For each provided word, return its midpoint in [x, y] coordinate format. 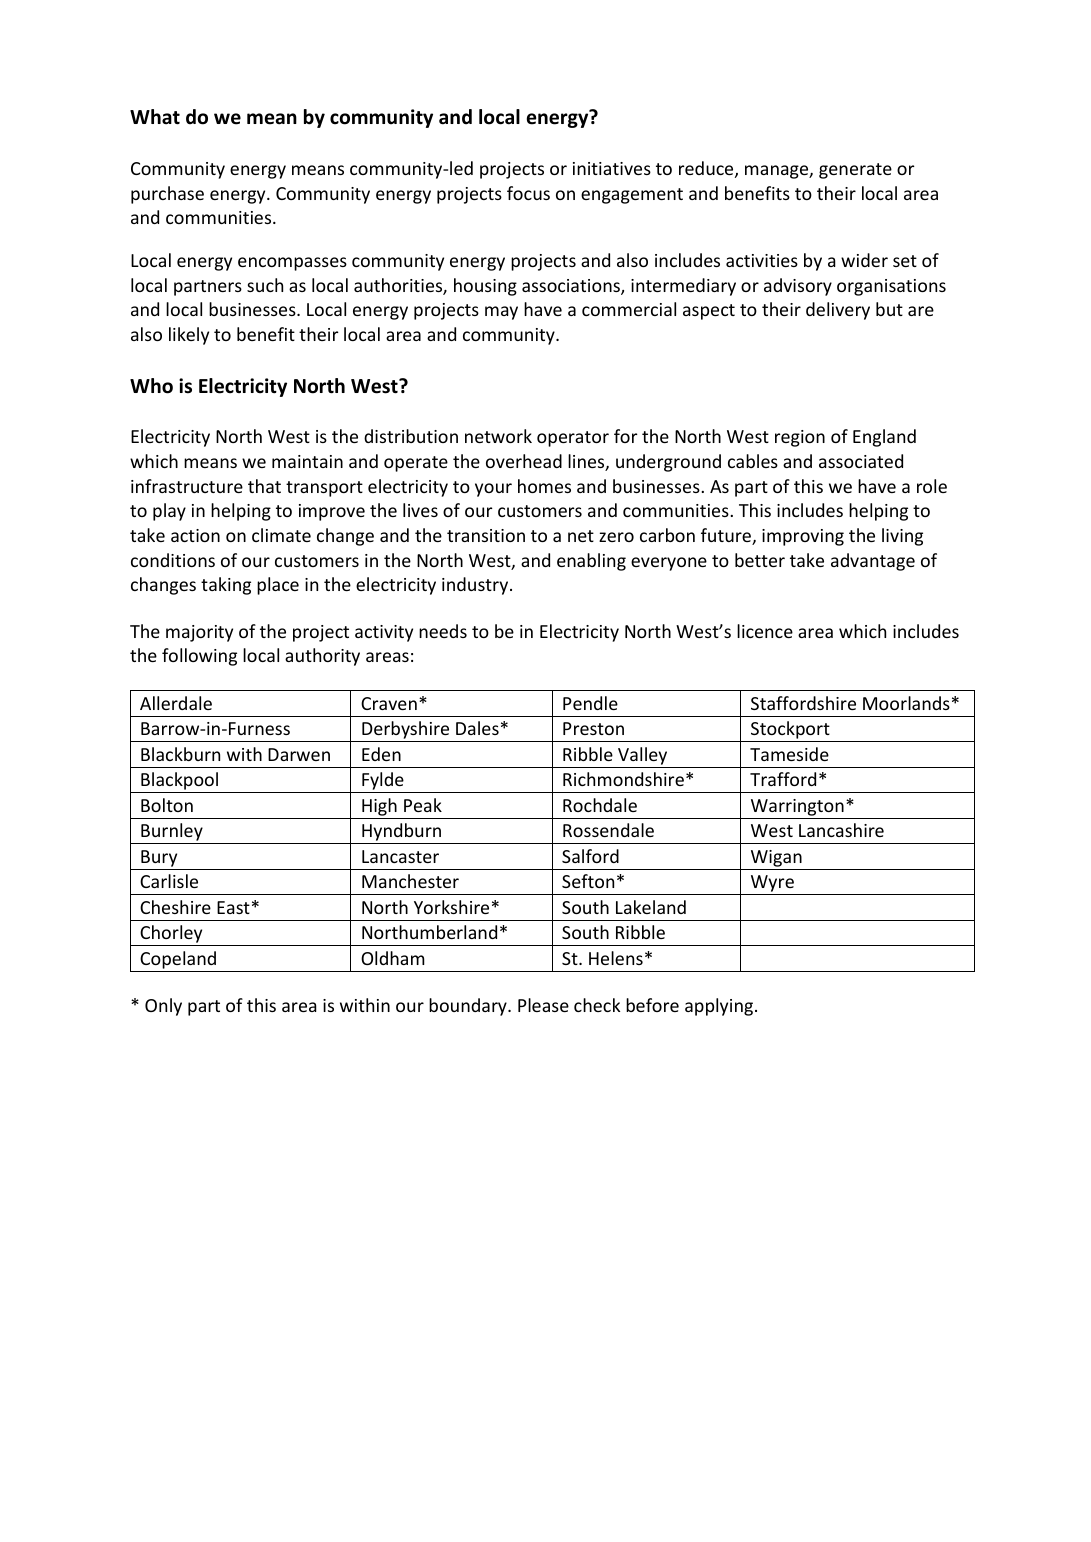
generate [855, 171]
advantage [873, 562]
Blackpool [179, 782]
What [155, 117]
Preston [593, 728]
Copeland [178, 960]
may [501, 313]
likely [189, 336]
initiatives [612, 168]
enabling [591, 562]
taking [226, 586]
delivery [838, 311]
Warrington [797, 807]
